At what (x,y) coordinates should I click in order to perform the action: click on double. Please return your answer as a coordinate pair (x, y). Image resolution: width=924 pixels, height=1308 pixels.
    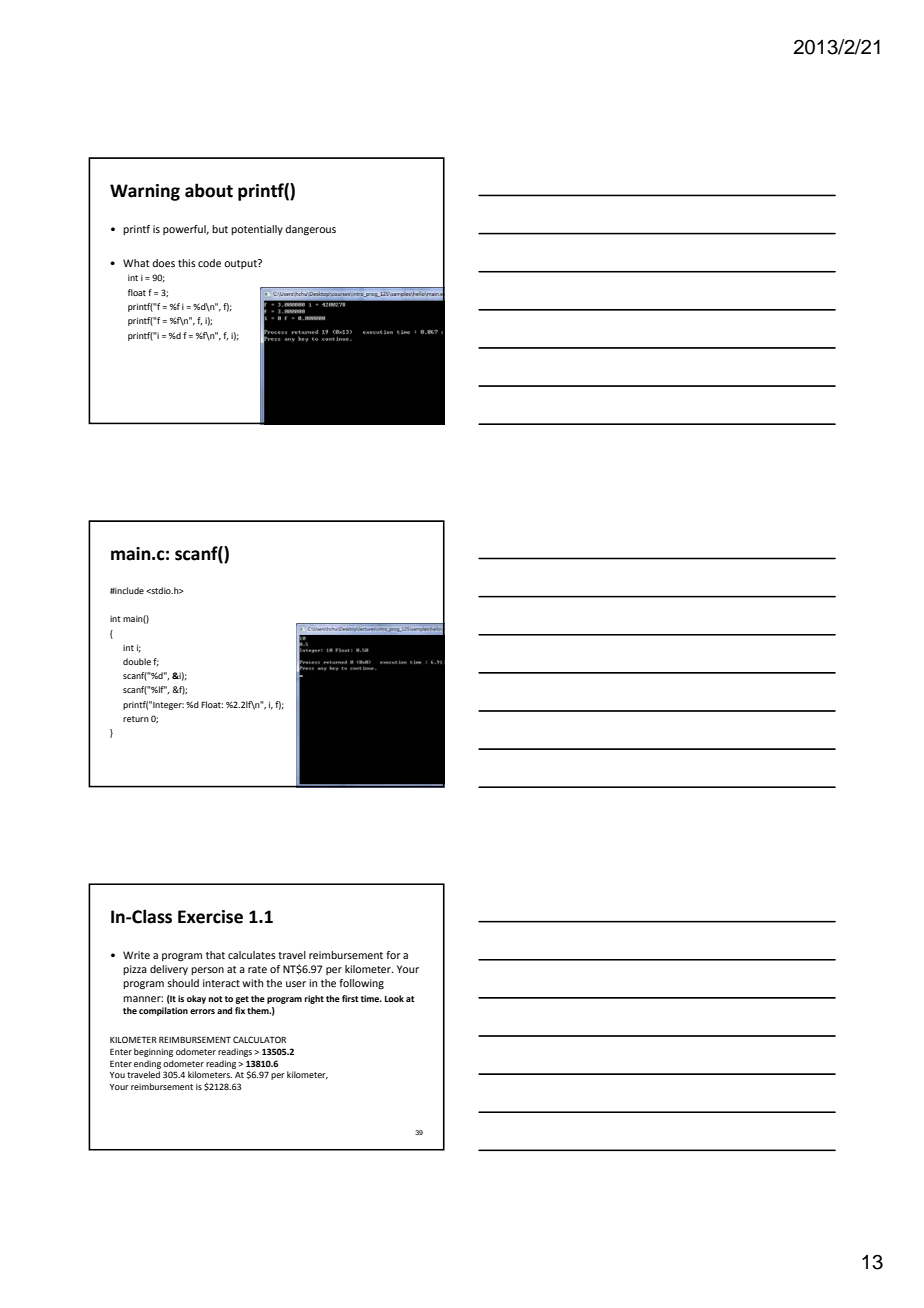
    Looking at the image, I should click on (137, 661).
